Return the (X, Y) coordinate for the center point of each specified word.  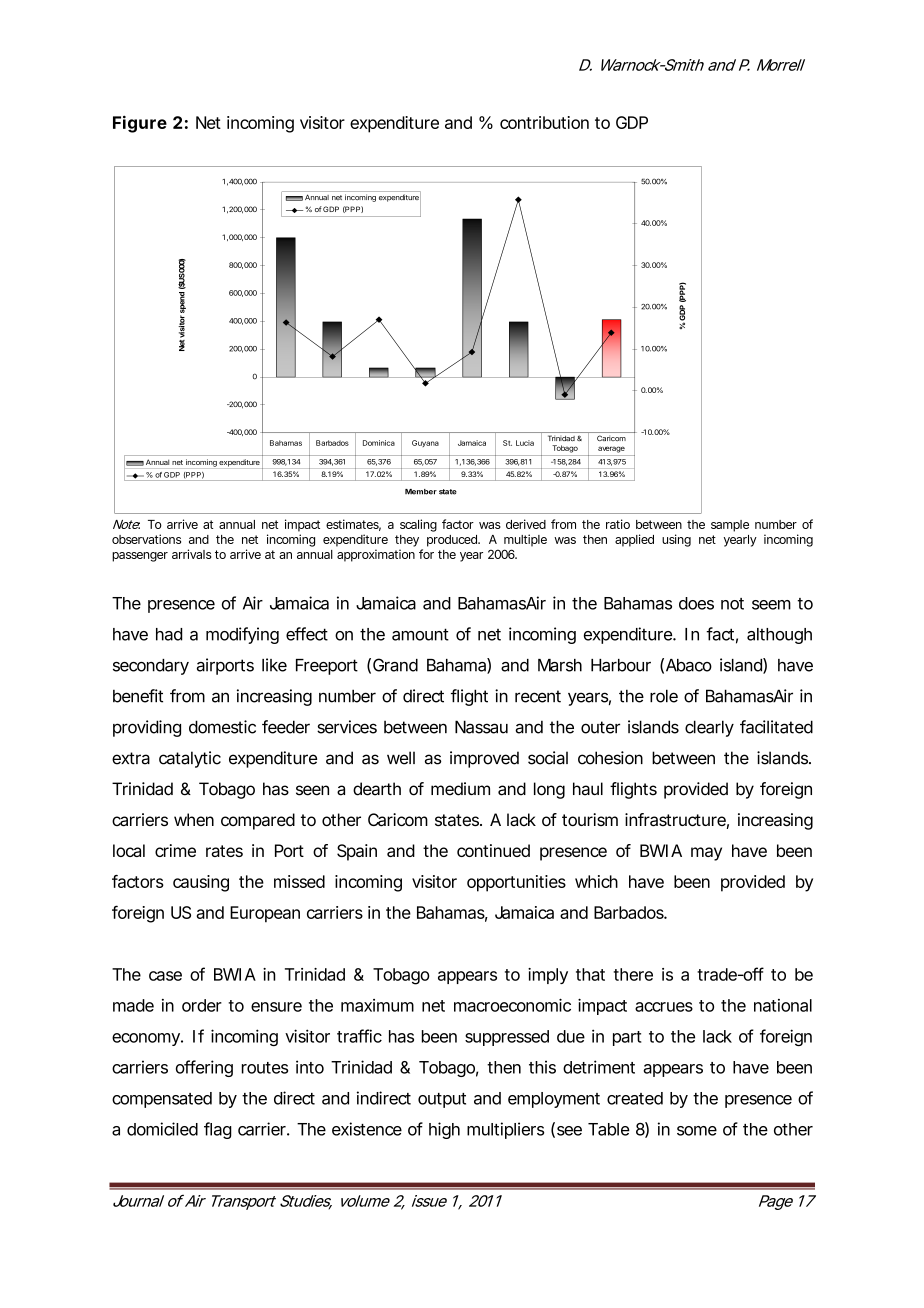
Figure (140, 124)
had (169, 634)
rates (224, 851)
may (706, 854)
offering (204, 1068)
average (611, 449)
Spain (357, 852)
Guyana (425, 443)
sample (730, 526)
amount (420, 634)
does (696, 603)
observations (146, 539)
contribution (544, 122)
